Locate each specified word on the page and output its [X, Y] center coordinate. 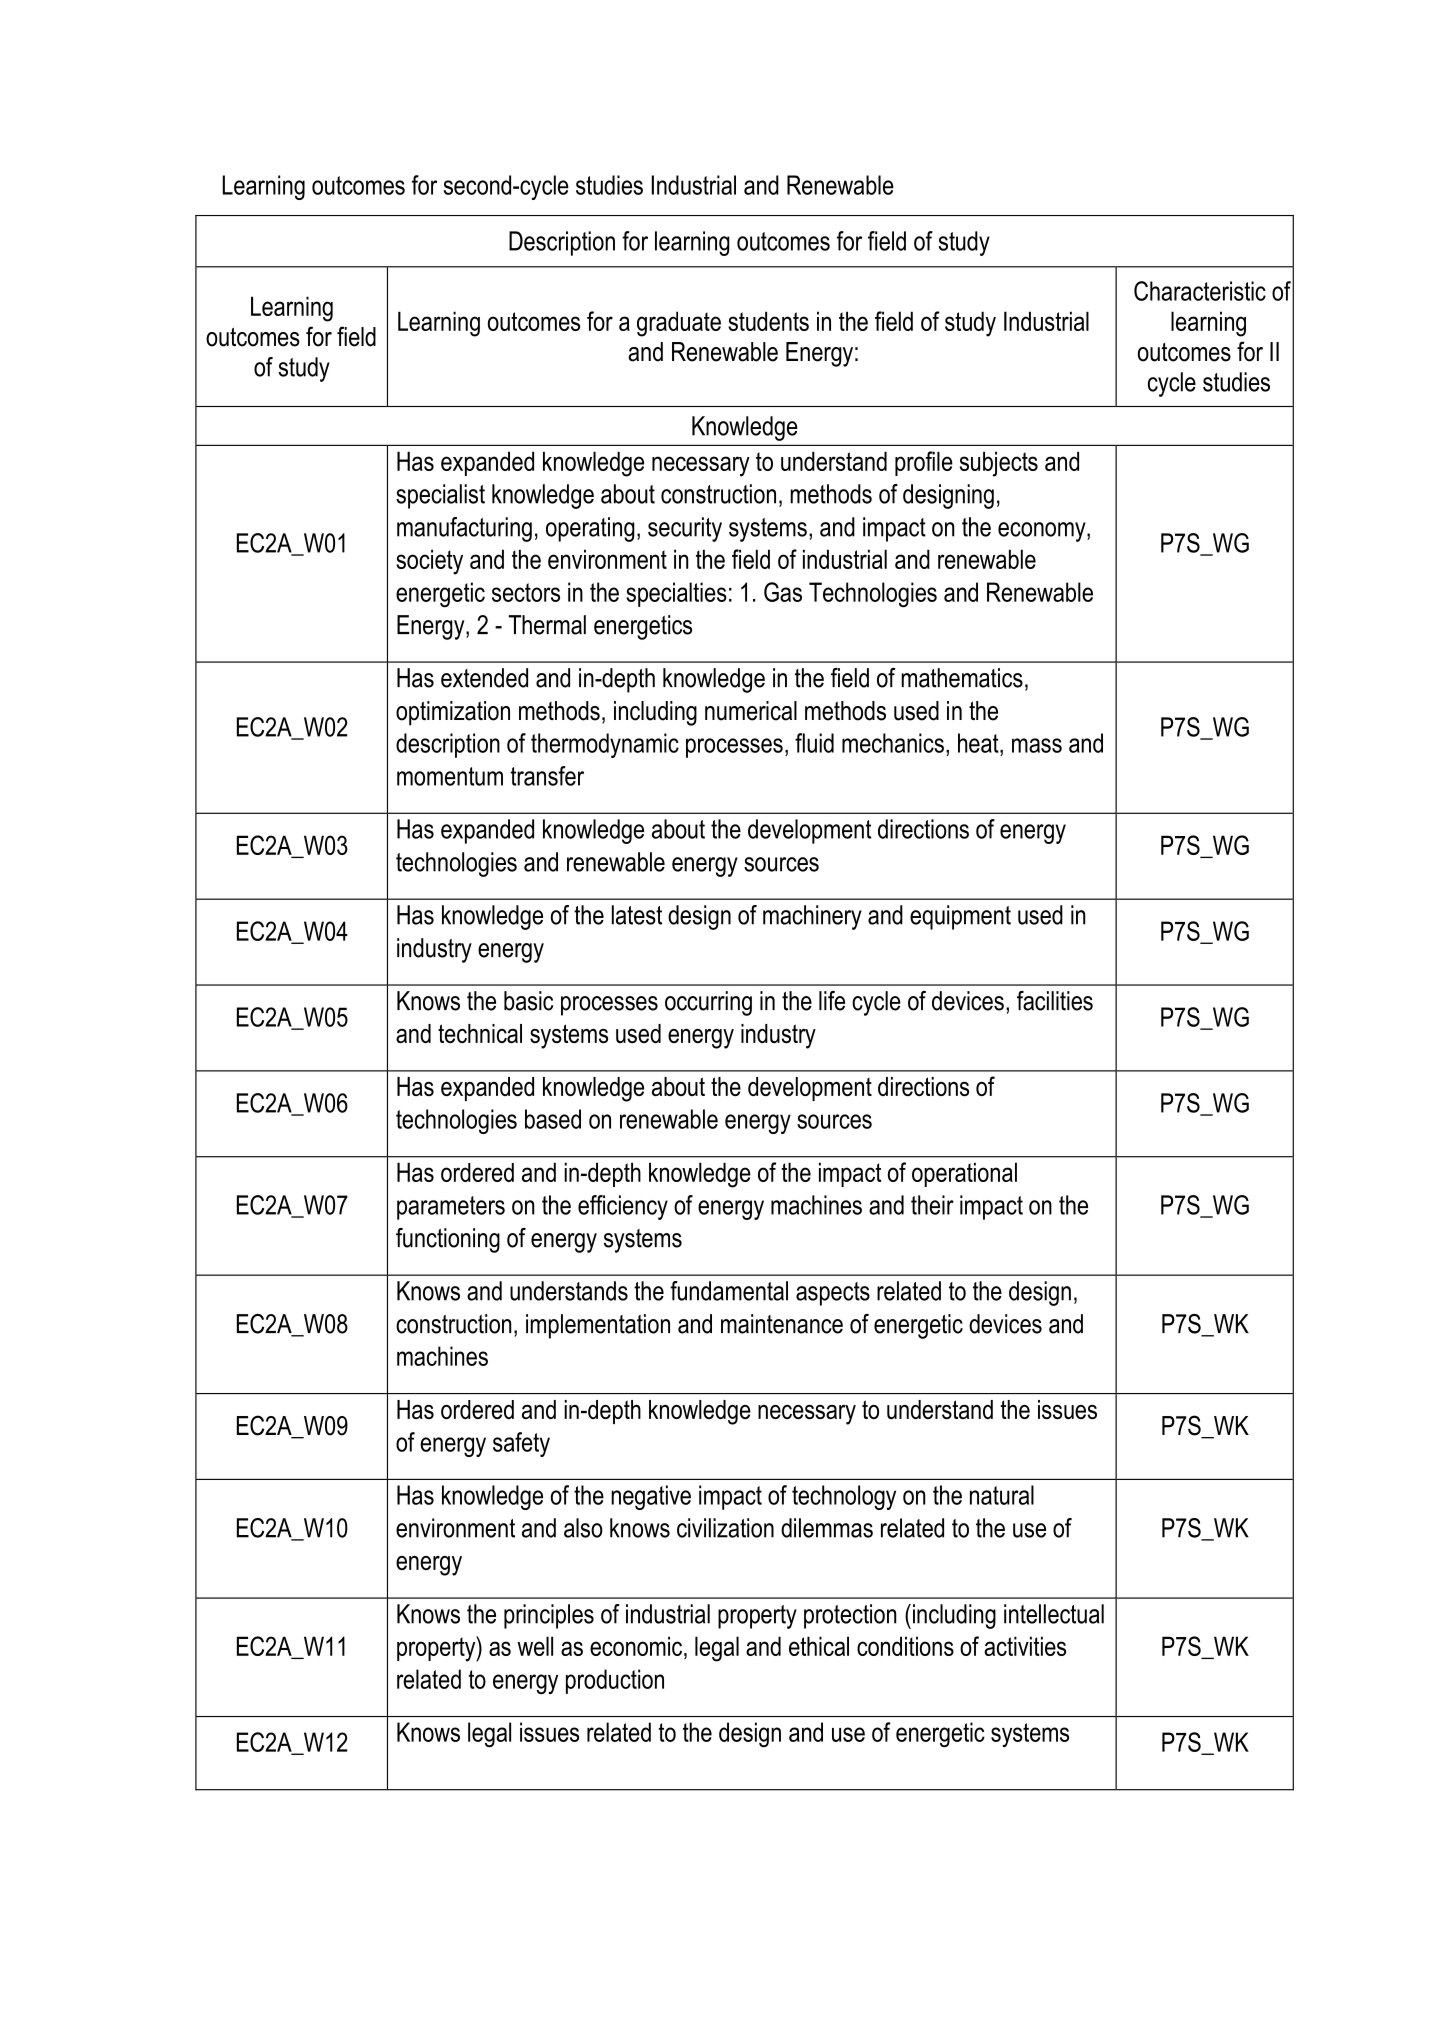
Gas [783, 592]
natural [1002, 1495]
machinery [812, 917]
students [768, 321]
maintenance [782, 1324]
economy [1043, 532]
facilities [1055, 1001]
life [832, 1001]
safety [521, 1444]
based [553, 1119]
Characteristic [1200, 291]
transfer [547, 776]
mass [1037, 745]
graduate [679, 324]
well [535, 1646]
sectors [526, 592]
